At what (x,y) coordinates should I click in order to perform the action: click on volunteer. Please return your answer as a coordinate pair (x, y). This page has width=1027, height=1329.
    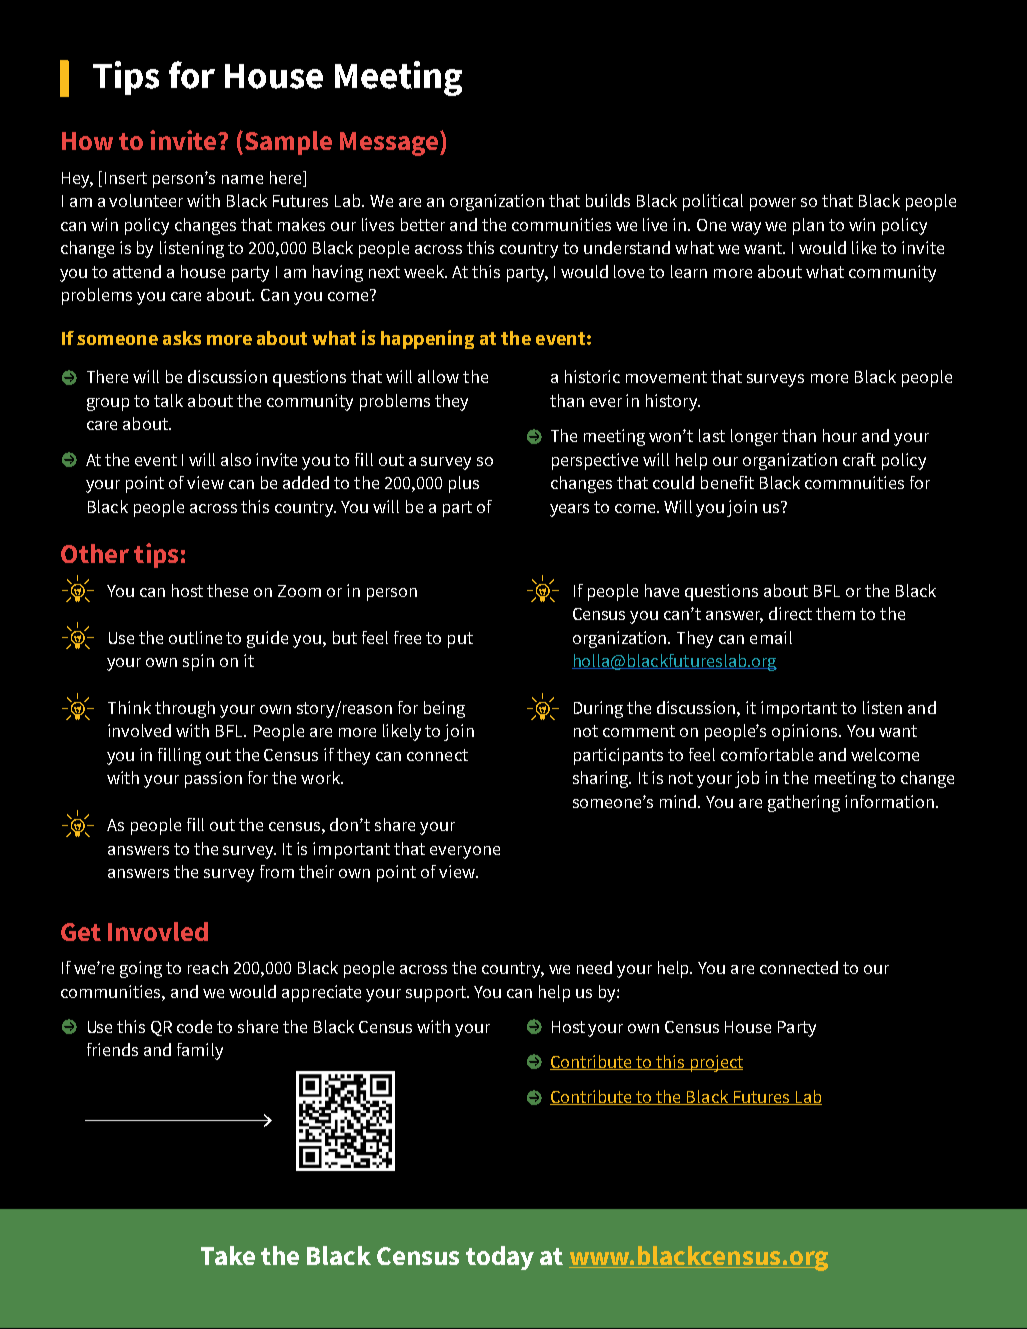
    Looking at the image, I should click on (146, 200).
